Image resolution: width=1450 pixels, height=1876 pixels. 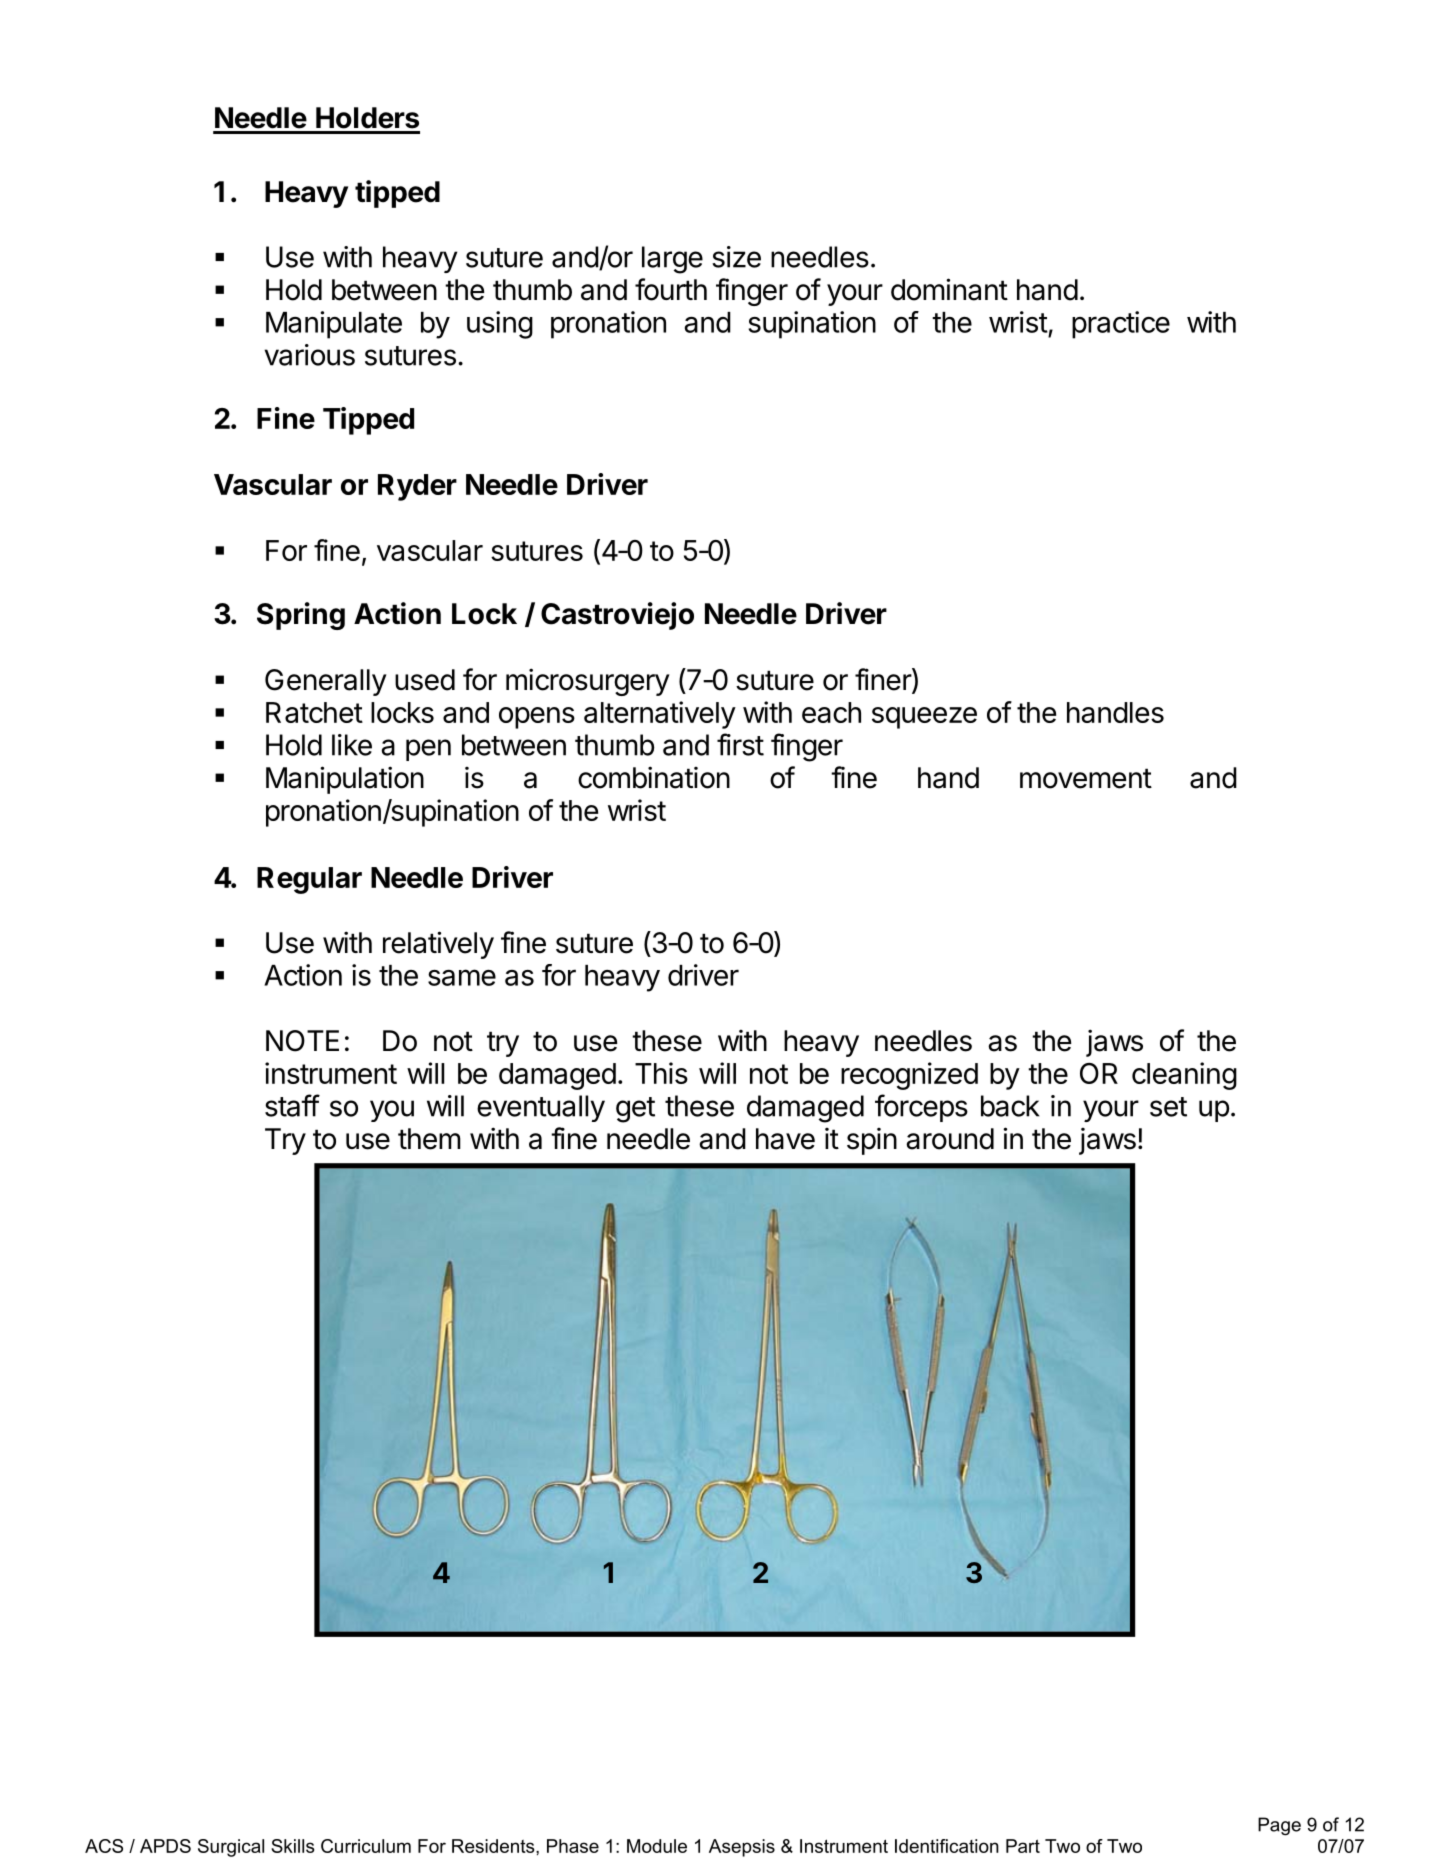 I want to click on practice, so click(x=1121, y=325).
